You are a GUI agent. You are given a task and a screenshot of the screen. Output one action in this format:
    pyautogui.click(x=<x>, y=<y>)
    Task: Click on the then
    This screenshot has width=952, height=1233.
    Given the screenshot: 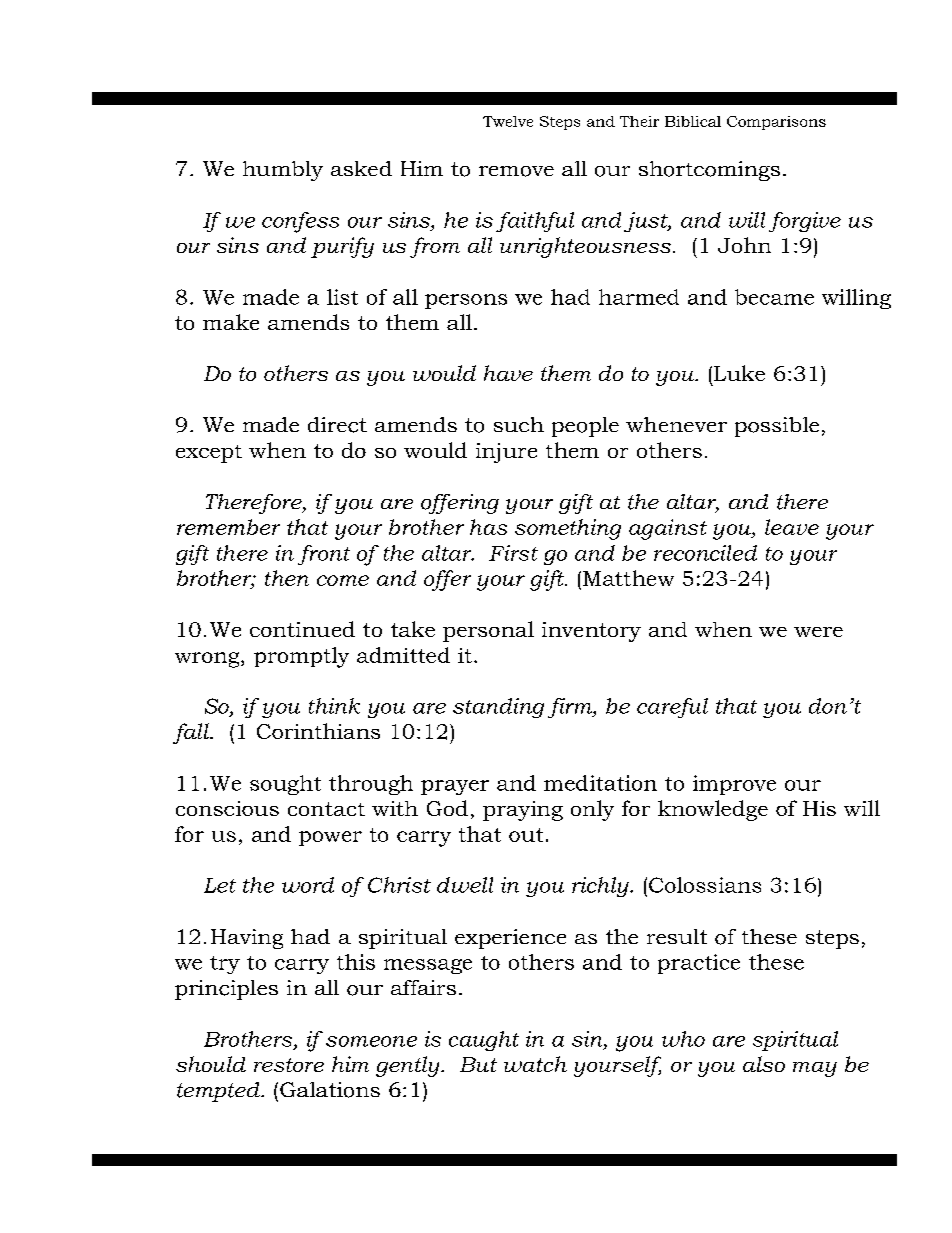 What is the action you would take?
    pyautogui.click(x=287, y=578)
